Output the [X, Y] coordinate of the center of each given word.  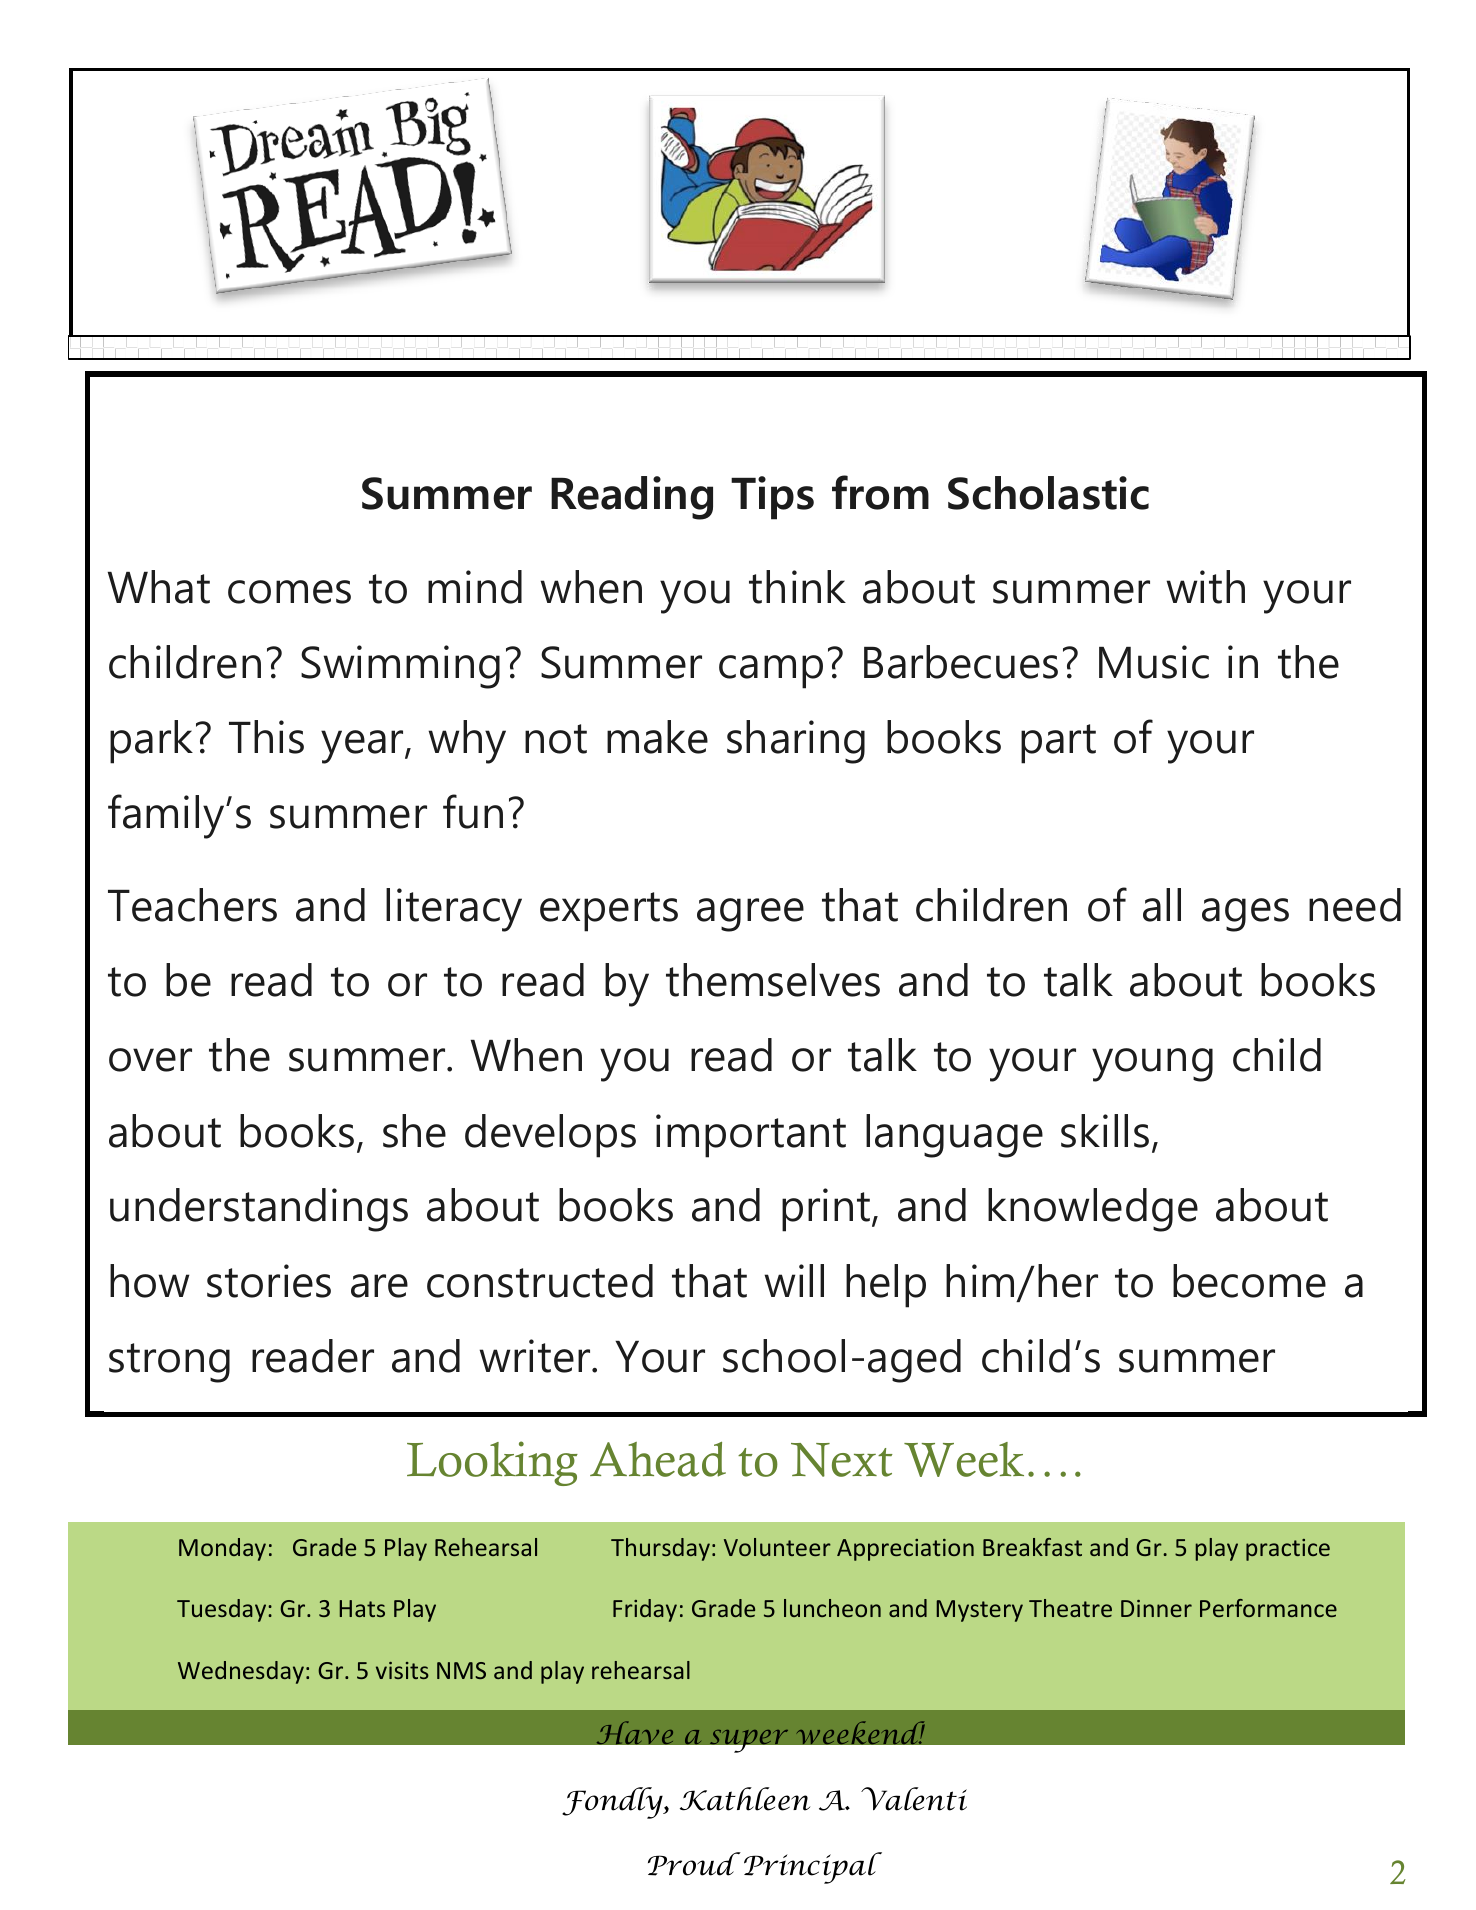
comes [289, 592]
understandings [259, 1210]
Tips [772, 498]
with [1205, 587]
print [827, 1210]
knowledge [1093, 1210]
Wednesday [241, 1672]
